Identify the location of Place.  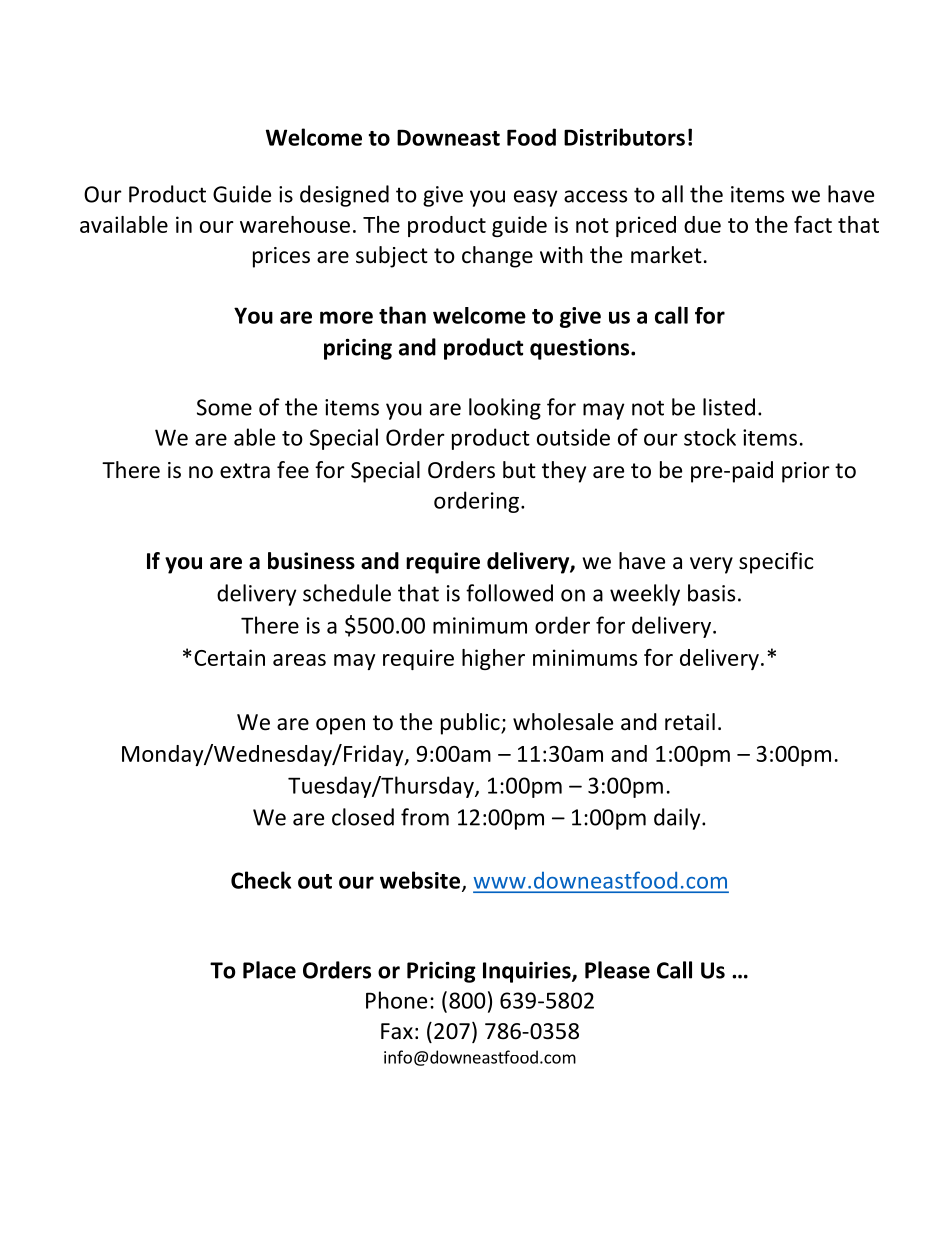
(269, 970).
